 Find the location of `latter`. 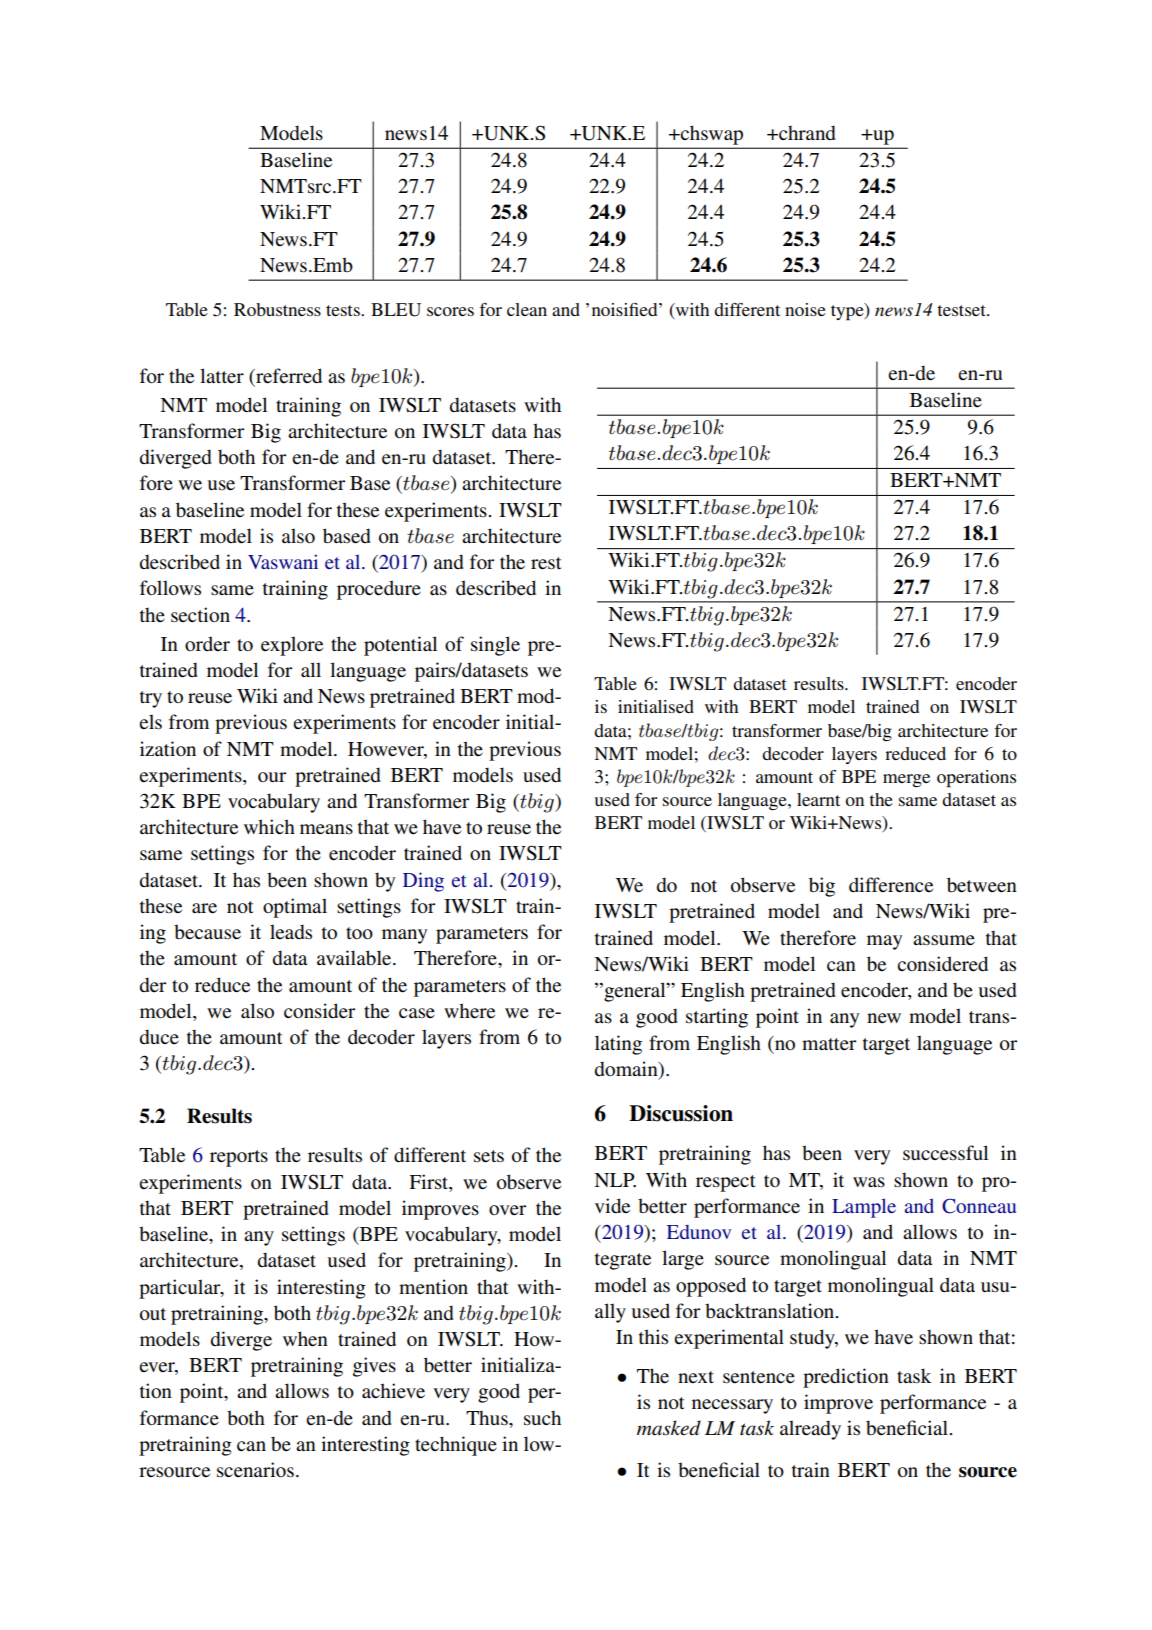

latter is located at coordinates (222, 376).
